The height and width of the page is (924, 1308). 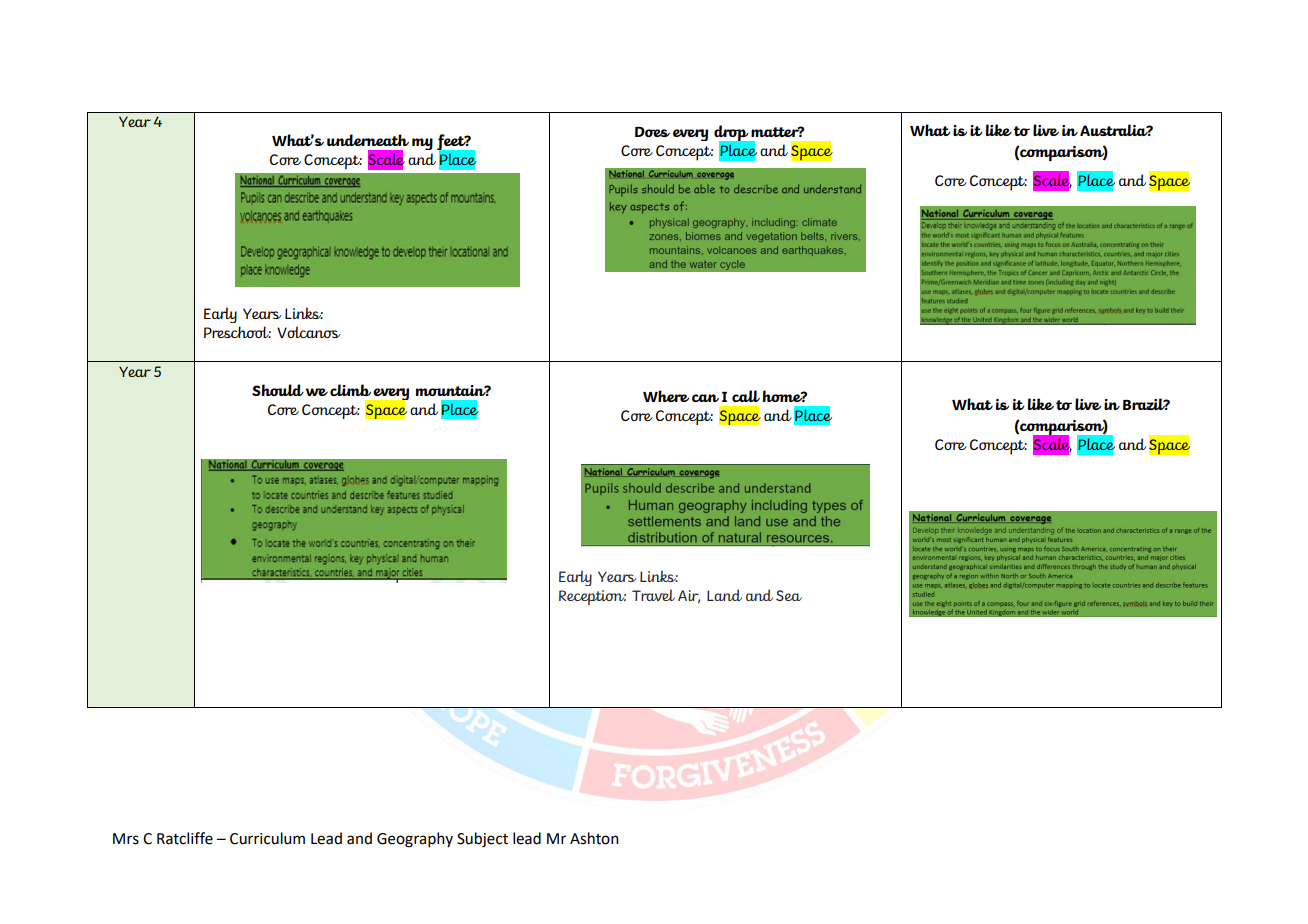 I want to click on Ratcliffe, so click(x=185, y=838).
